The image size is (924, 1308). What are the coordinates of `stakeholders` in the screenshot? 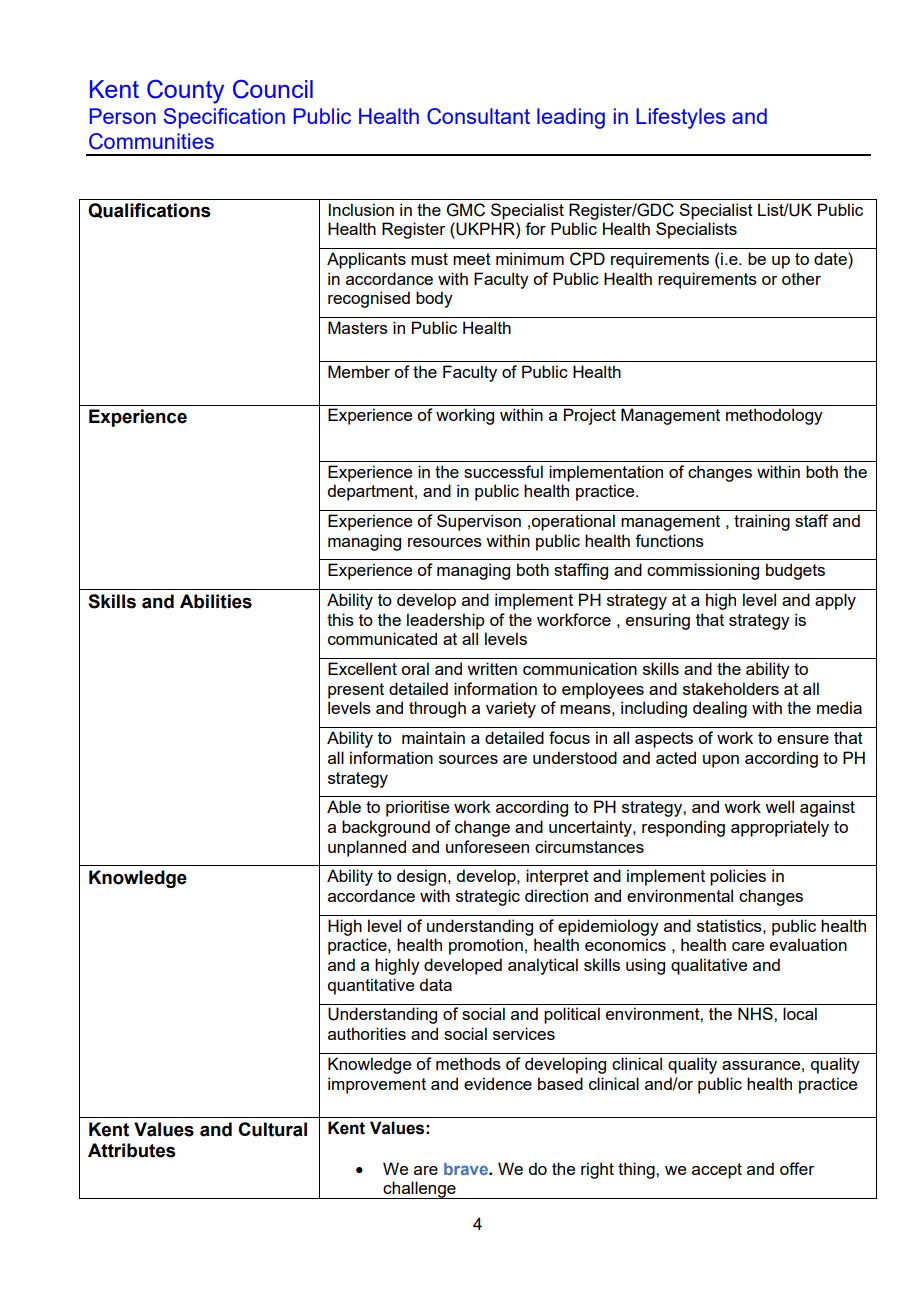 It's located at (731, 688).
